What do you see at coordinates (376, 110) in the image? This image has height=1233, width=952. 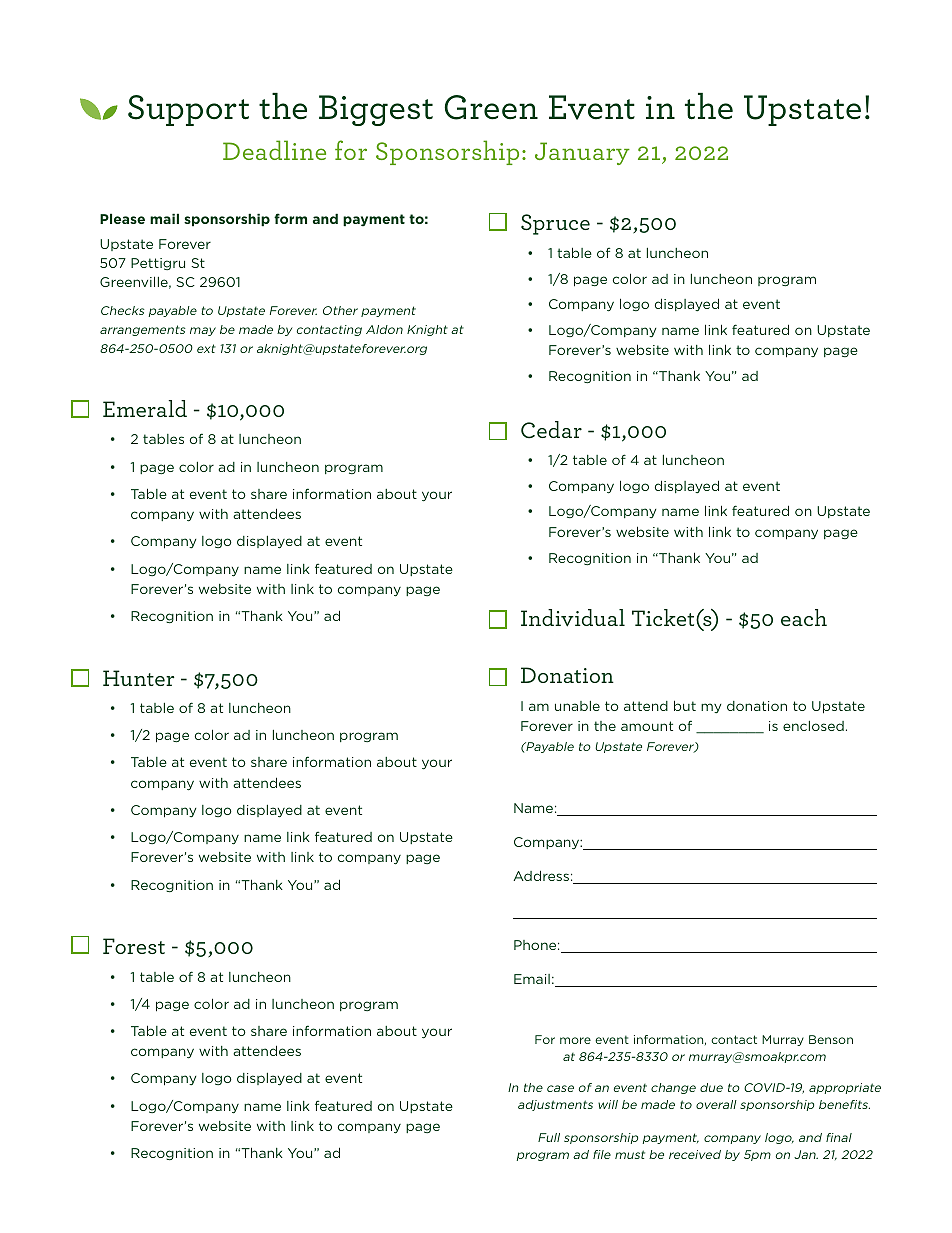 I see `Biggest` at bounding box center [376, 110].
